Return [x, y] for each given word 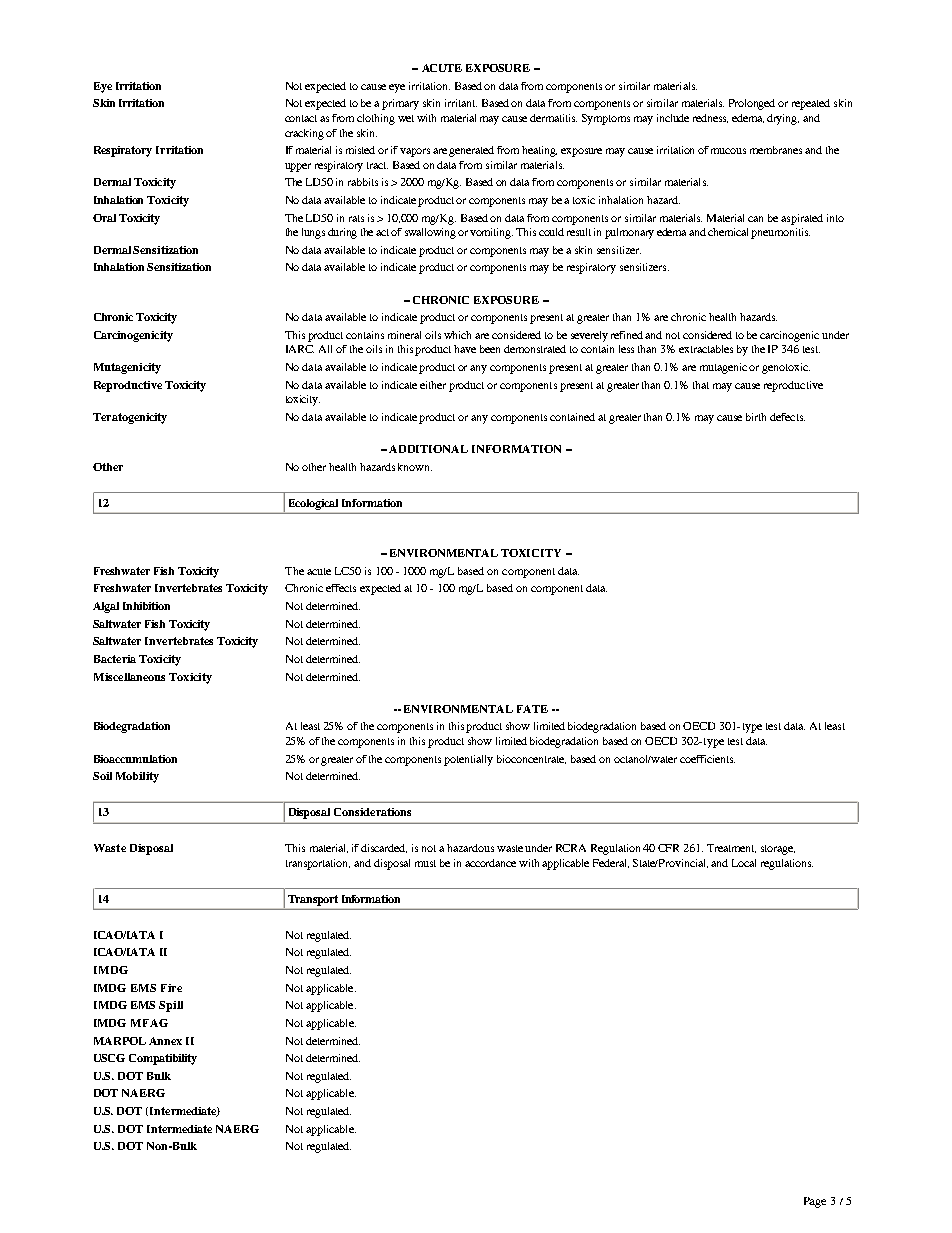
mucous [728, 151]
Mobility [137, 777]
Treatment [731, 848]
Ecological [313, 504]
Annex [165, 1041]
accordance [490, 863]
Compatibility [163, 1059]
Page [815, 1202]
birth [756, 417]
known [415, 467]
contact [301, 118]
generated [471, 151]
